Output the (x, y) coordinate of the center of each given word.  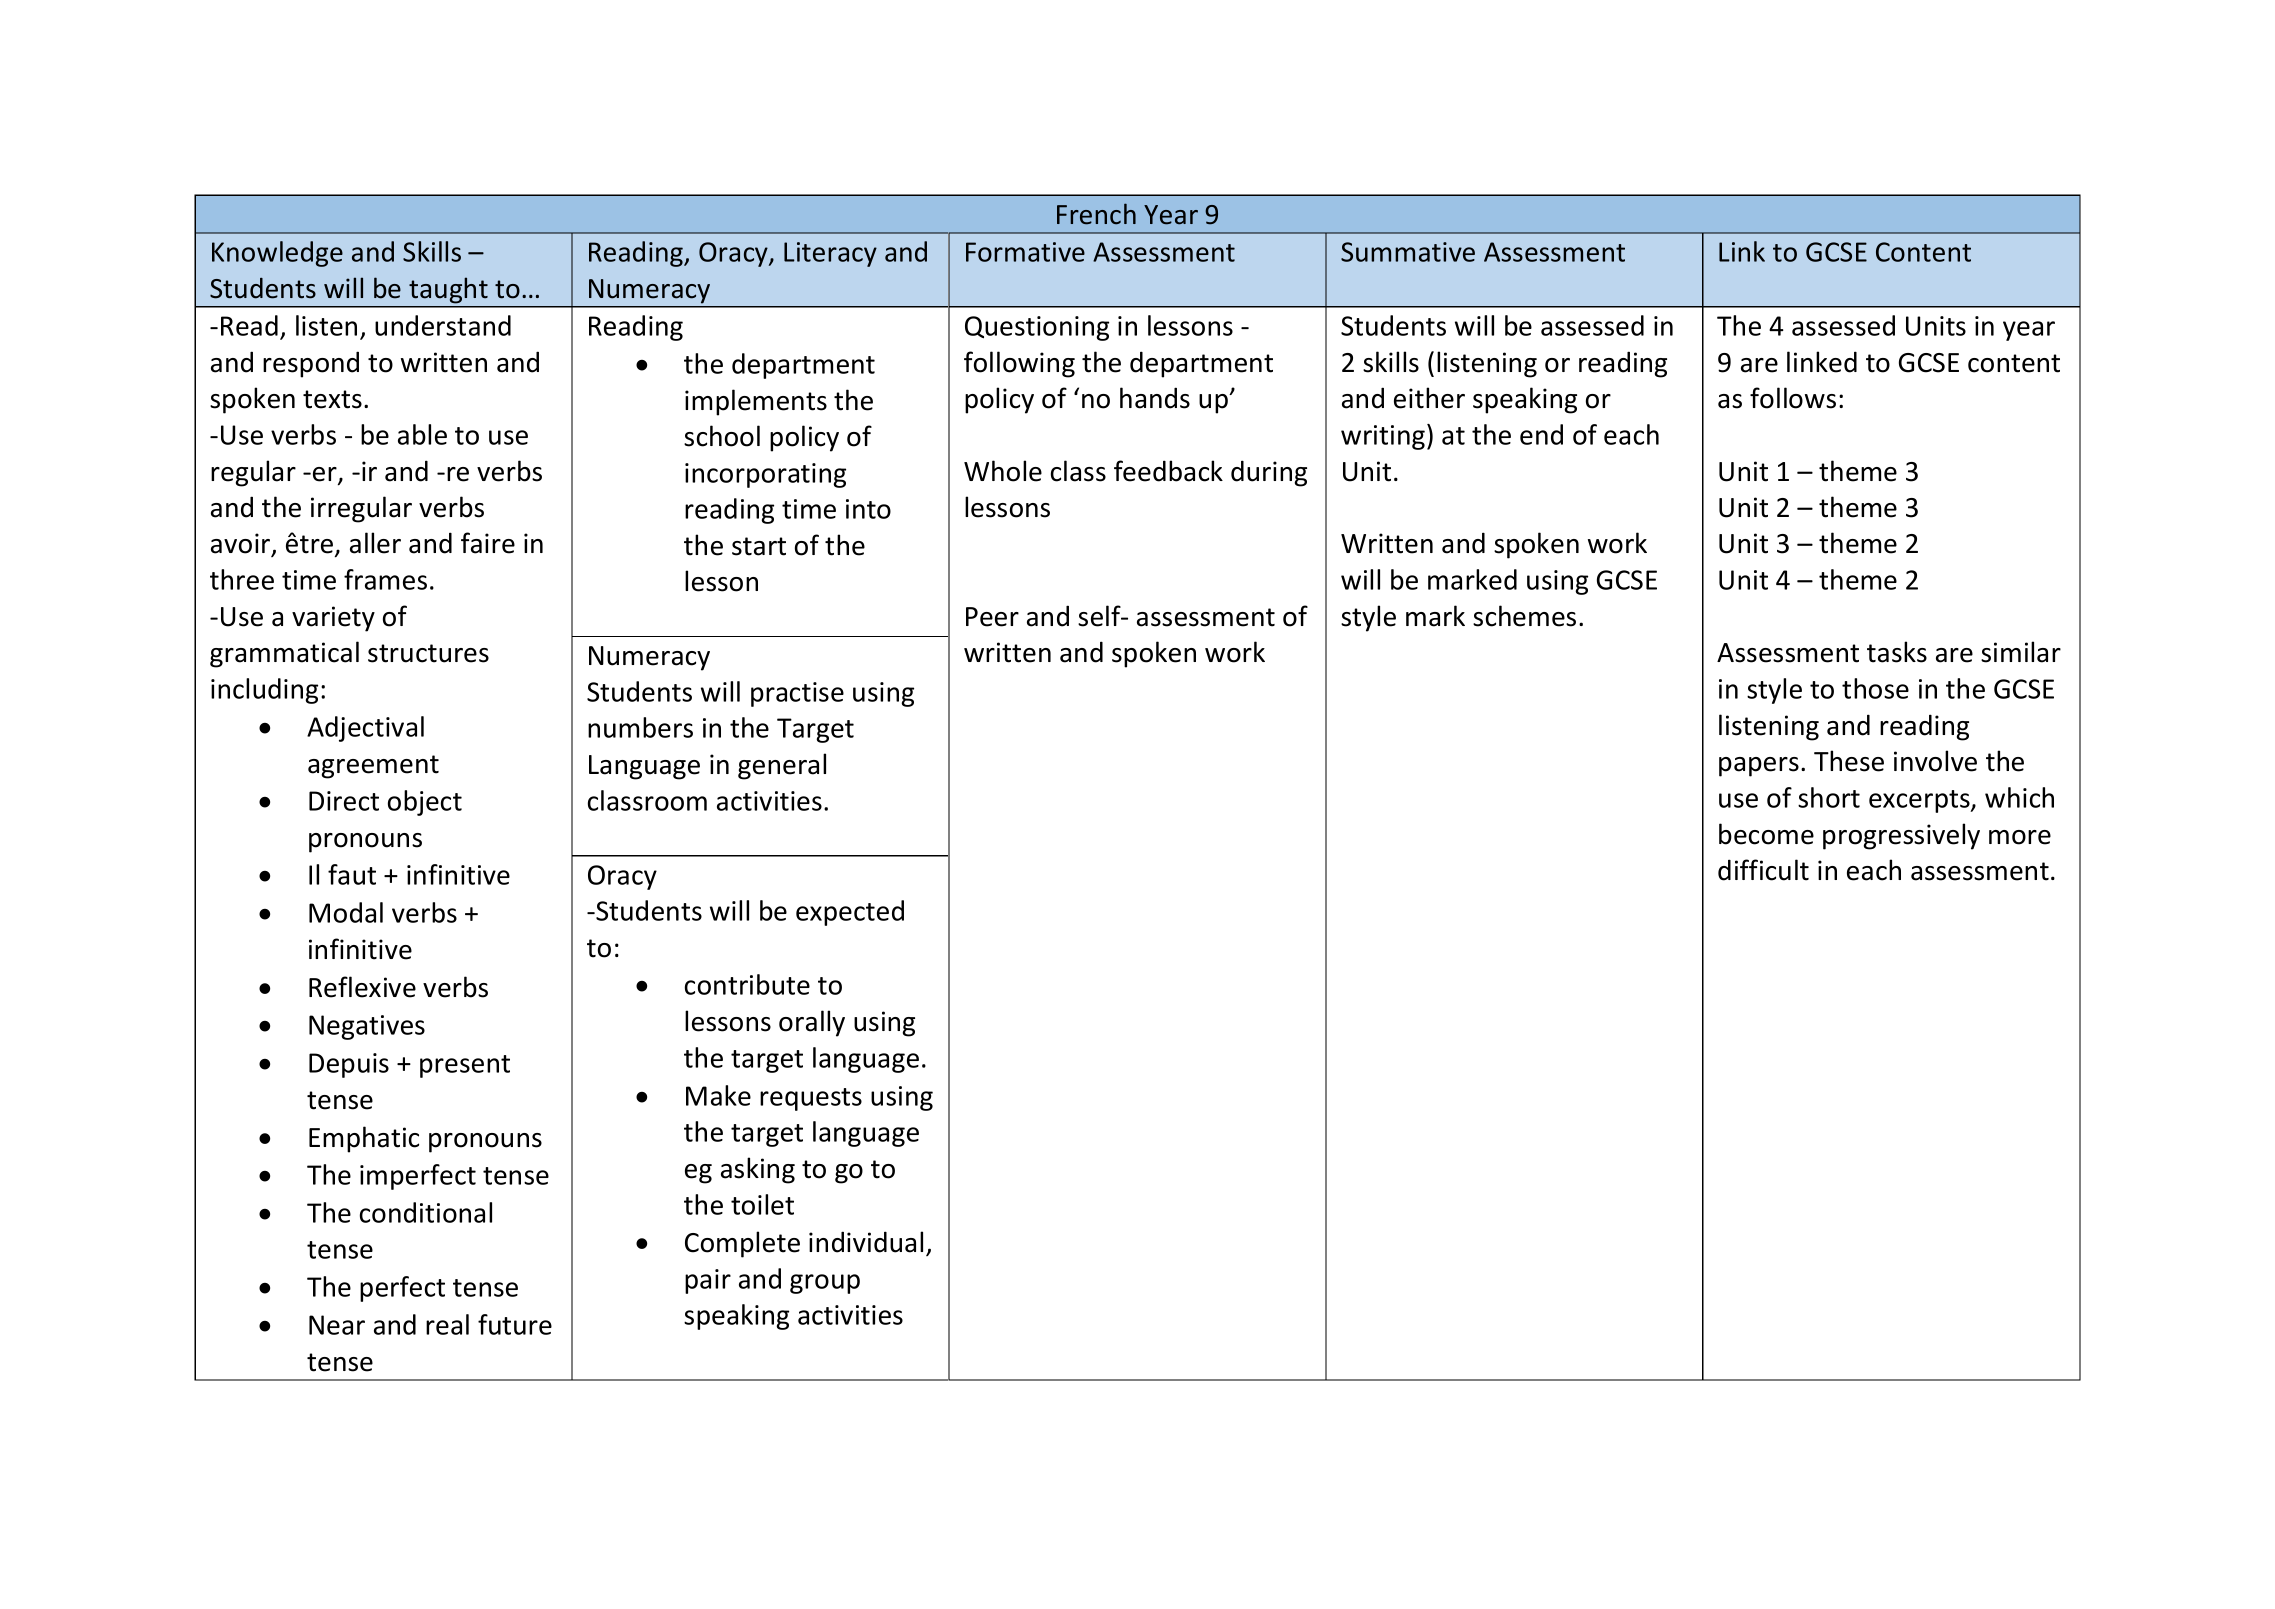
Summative (1408, 252)
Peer (992, 617)
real (447, 1324)
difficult (1763, 870)
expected (850, 913)
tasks (1897, 652)
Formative (1025, 252)
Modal (346, 912)
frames (385, 579)
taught (448, 290)
